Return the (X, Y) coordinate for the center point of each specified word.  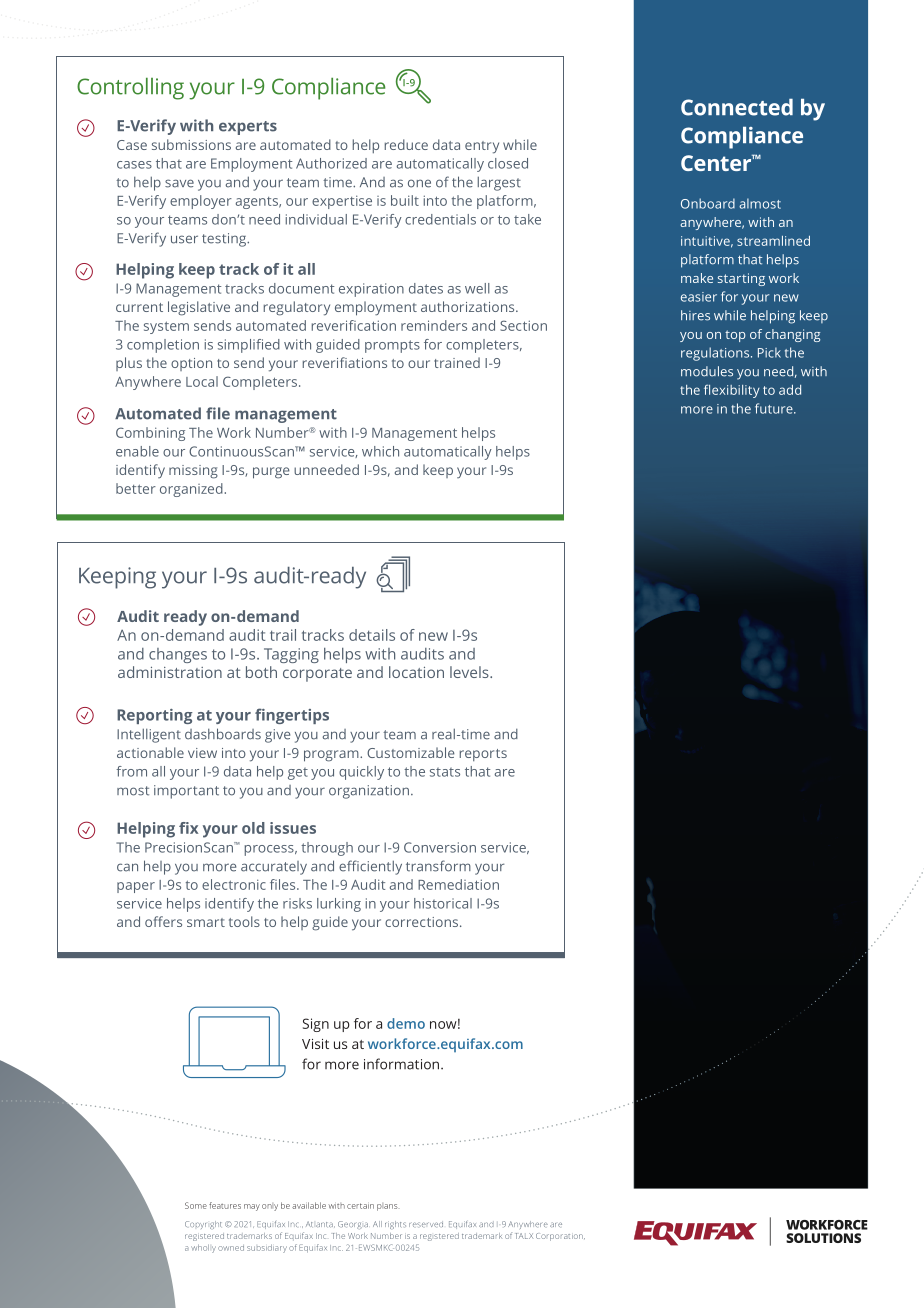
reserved (426, 1224)
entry (482, 147)
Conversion (440, 847)
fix (188, 828)
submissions (191, 144)
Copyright (203, 1225)
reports (483, 755)
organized (191, 490)
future (775, 408)
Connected (737, 107)
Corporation (560, 1237)
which (380, 451)
